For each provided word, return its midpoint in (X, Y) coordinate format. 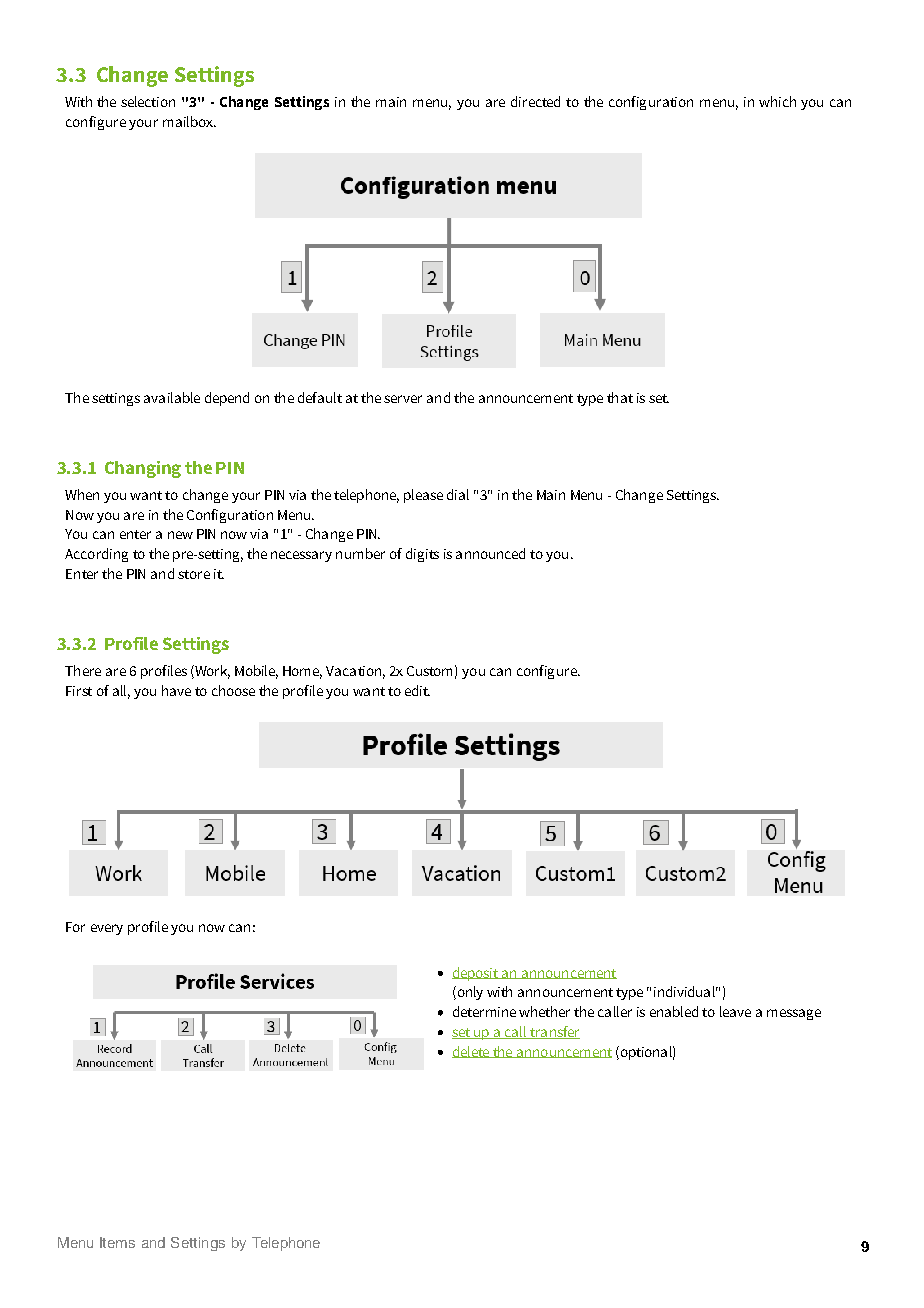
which (777, 101)
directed (535, 101)
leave (735, 1011)
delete (472, 1052)
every (107, 929)
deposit (476, 974)
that (620, 397)
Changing (143, 469)
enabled (674, 1011)
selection (148, 101)
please (423, 496)
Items (117, 1242)
